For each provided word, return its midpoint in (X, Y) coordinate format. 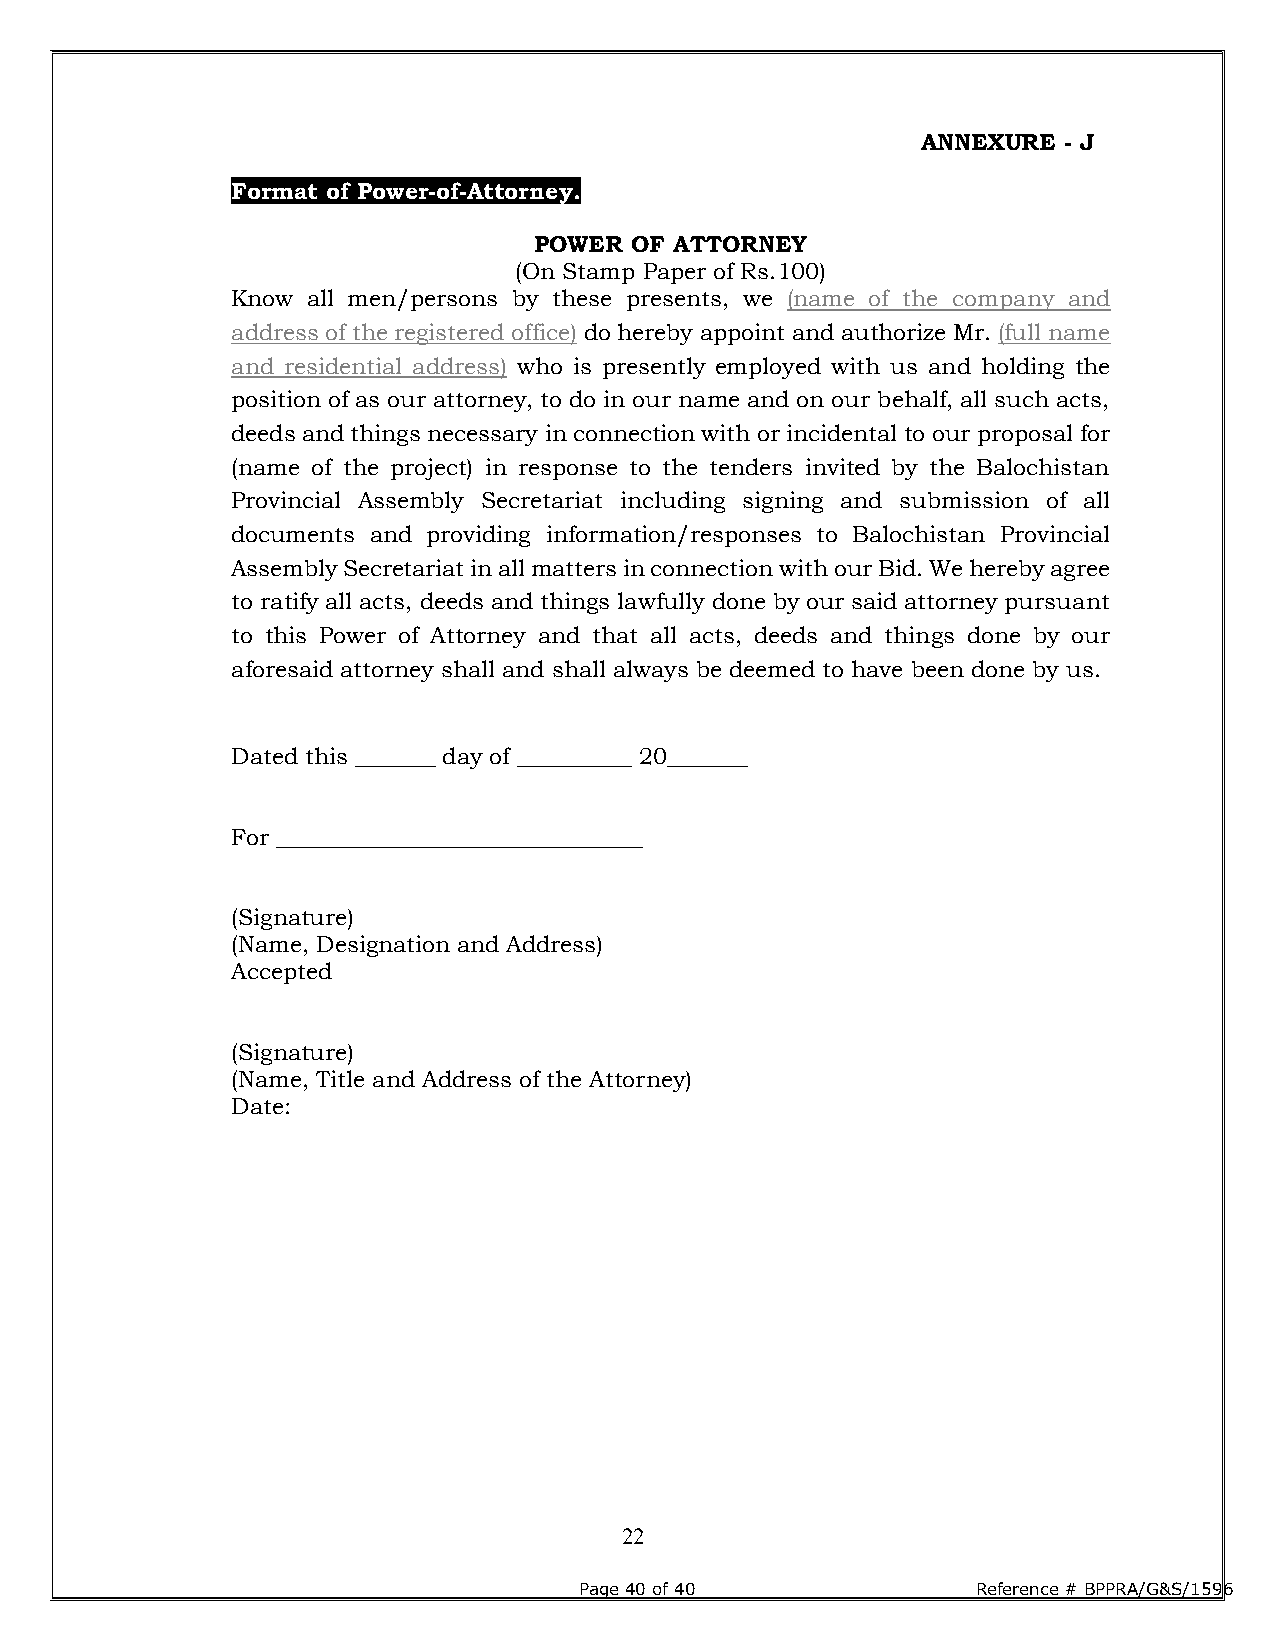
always (651, 671)
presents (674, 301)
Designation (383, 946)
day (463, 758)
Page (600, 1592)
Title (340, 1078)
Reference (1018, 1590)
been (938, 669)
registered (449, 334)
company (1004, 303)
